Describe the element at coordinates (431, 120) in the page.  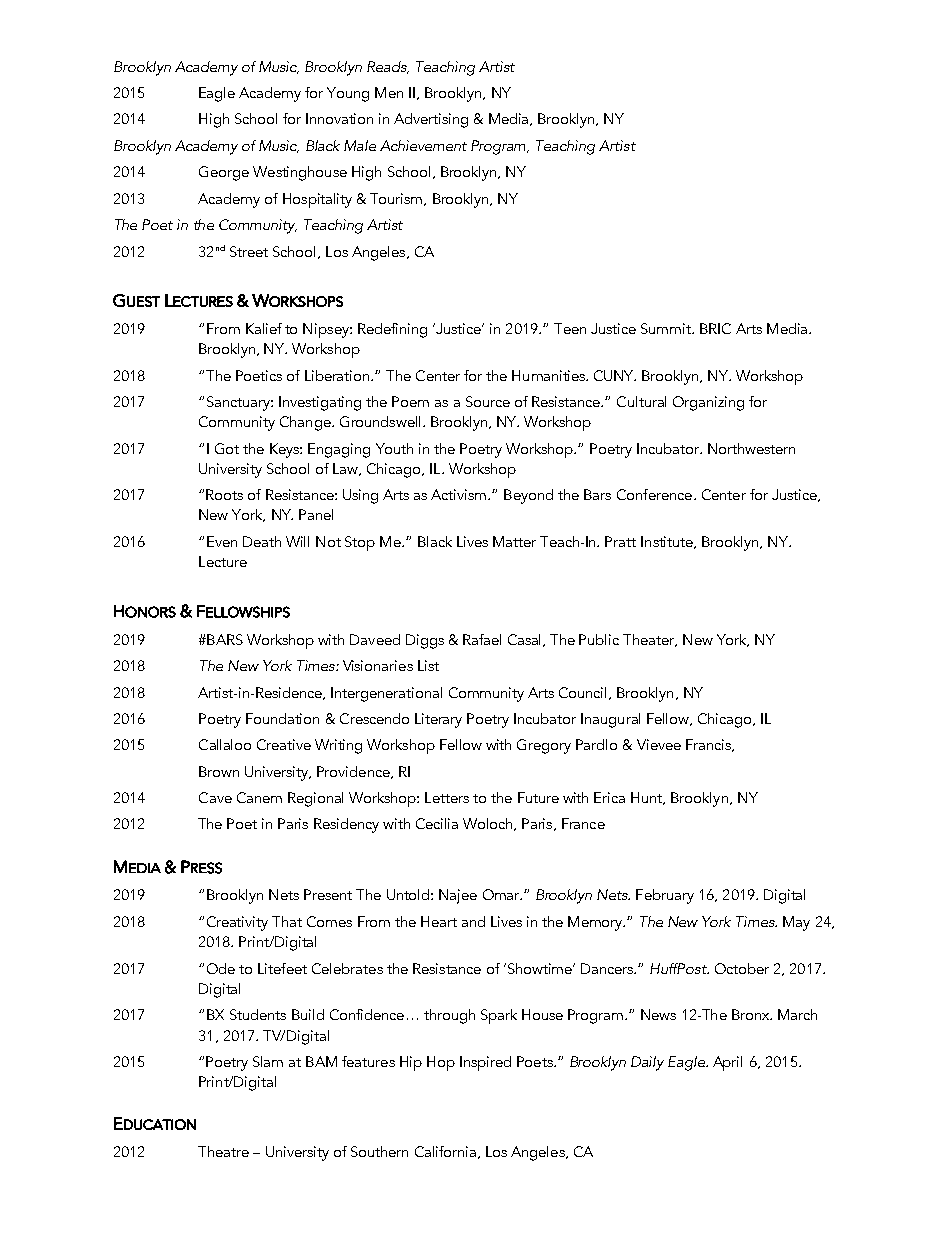
I see `Advertising` at that location.
